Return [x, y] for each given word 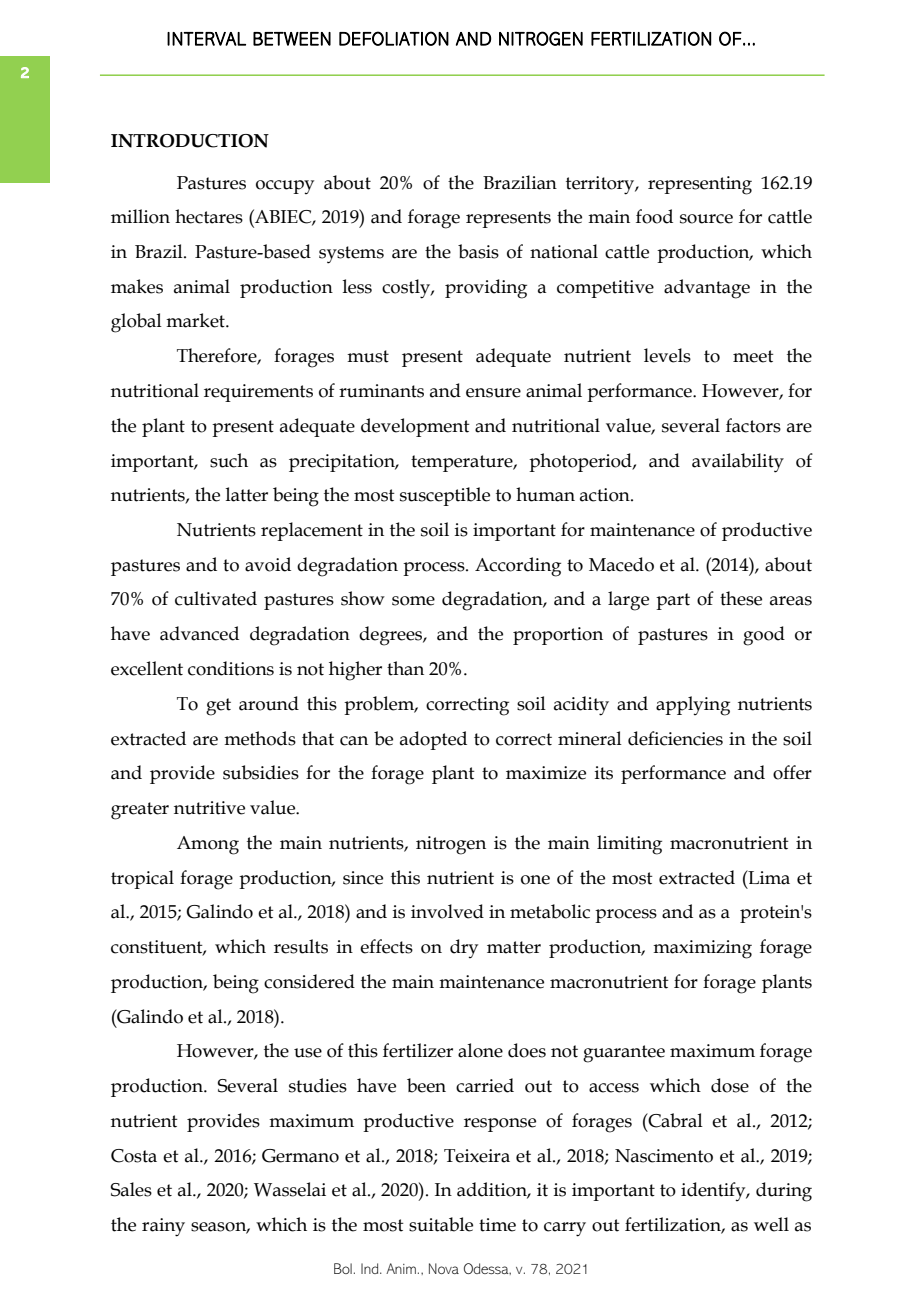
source [706, 219]
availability [738, 463]
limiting [629, 845]
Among [208, 845]
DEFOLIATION [394, 38]
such [229, 460]
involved [447, 911]
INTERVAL [206, 39]
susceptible [445, 496]
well [771, 1224]
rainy [163, 1227]
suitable [441, 1224]
